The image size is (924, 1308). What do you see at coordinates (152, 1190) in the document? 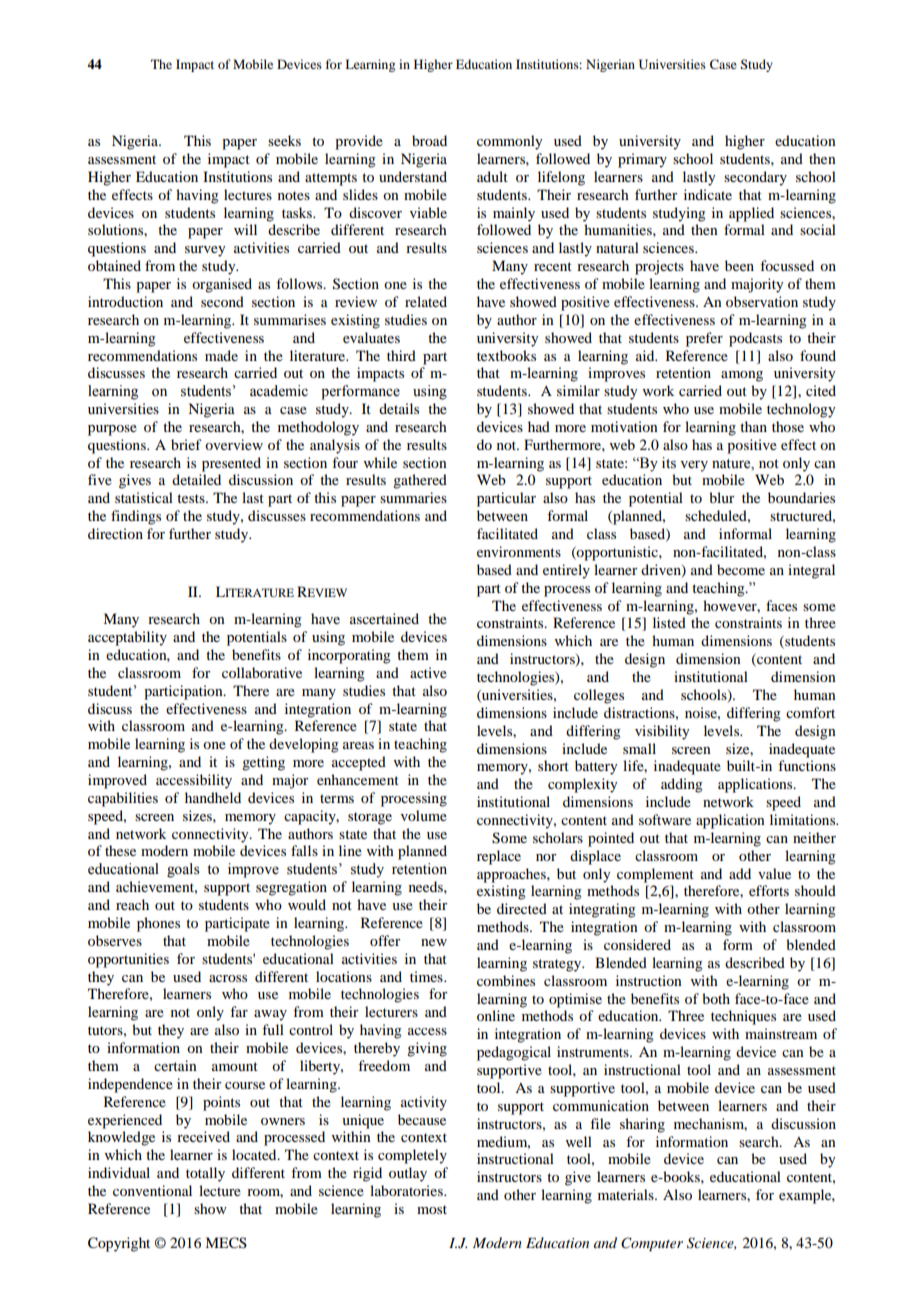
I see `conventional` at bounding box center [152, 1190].
